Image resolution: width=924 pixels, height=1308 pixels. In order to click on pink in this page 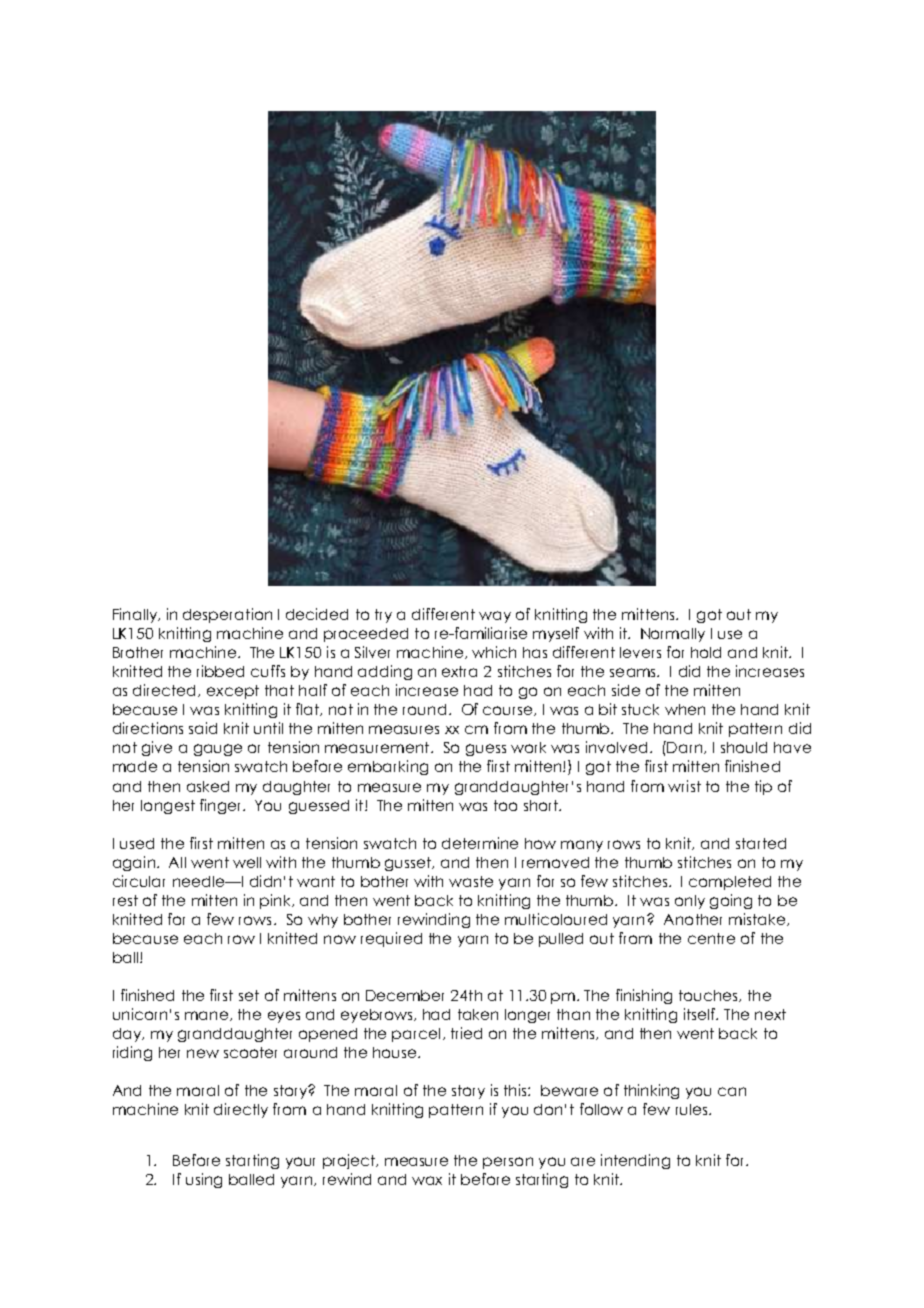, I will do `click(276, 901)`.
